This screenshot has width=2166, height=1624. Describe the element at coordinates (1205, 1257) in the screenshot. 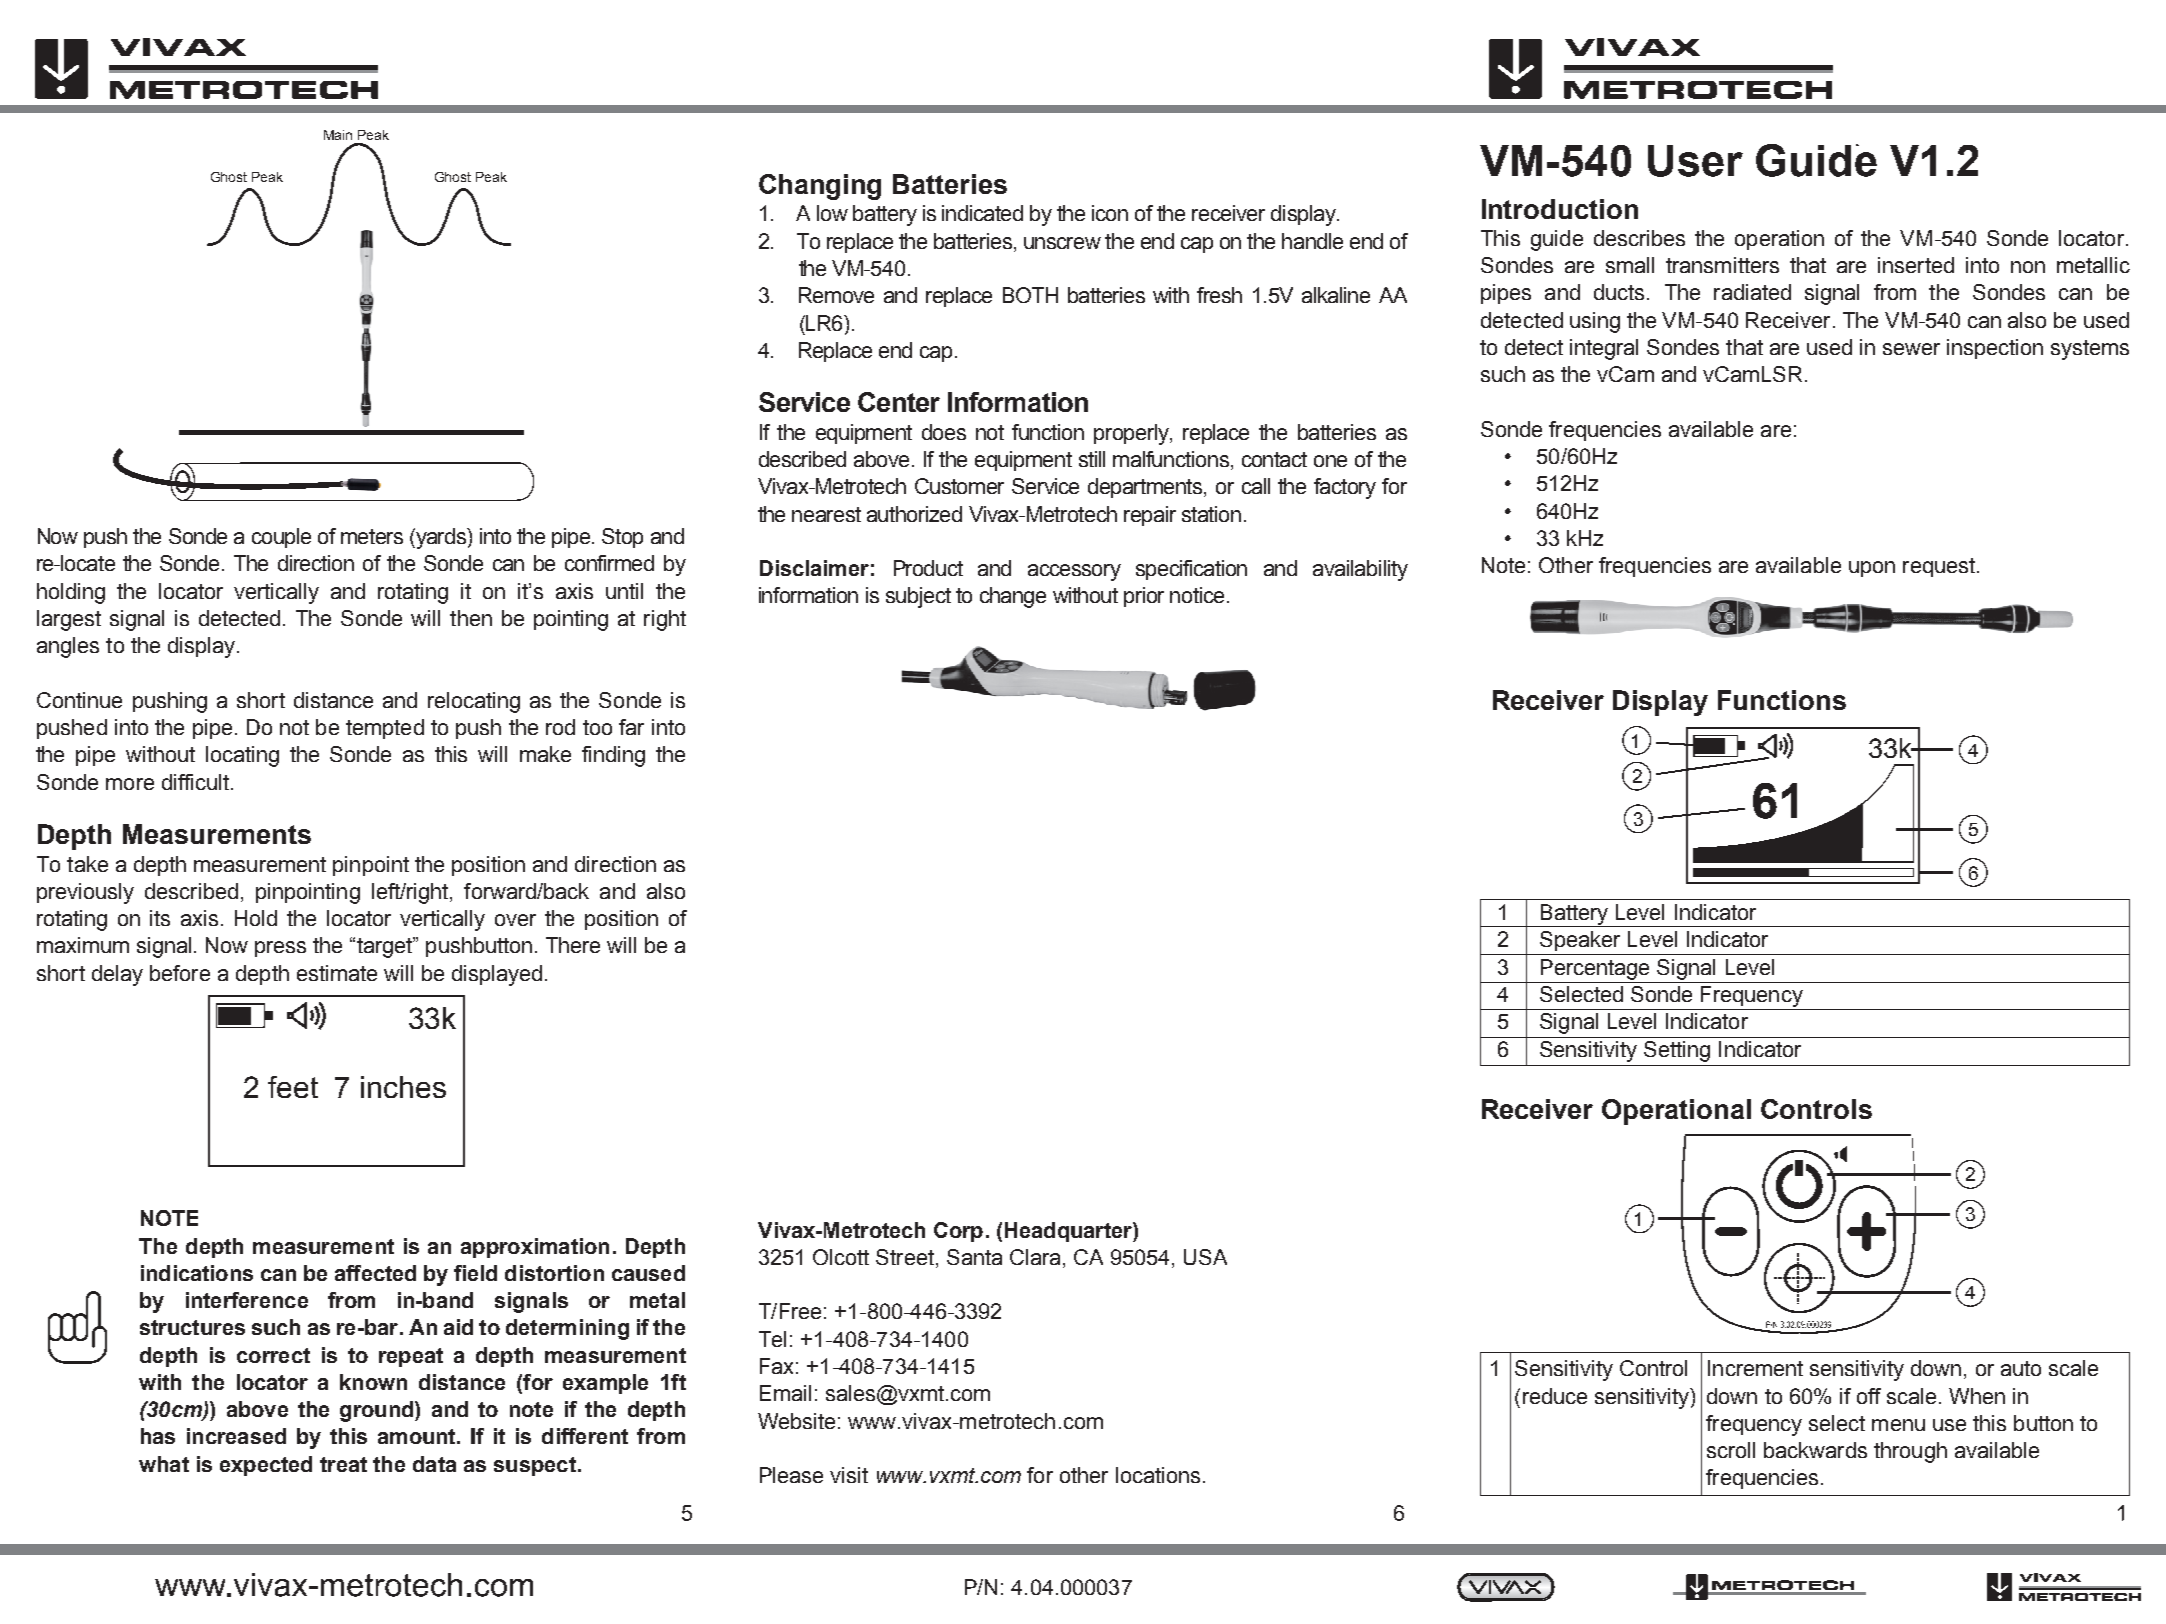

I see `USA` at that location.
